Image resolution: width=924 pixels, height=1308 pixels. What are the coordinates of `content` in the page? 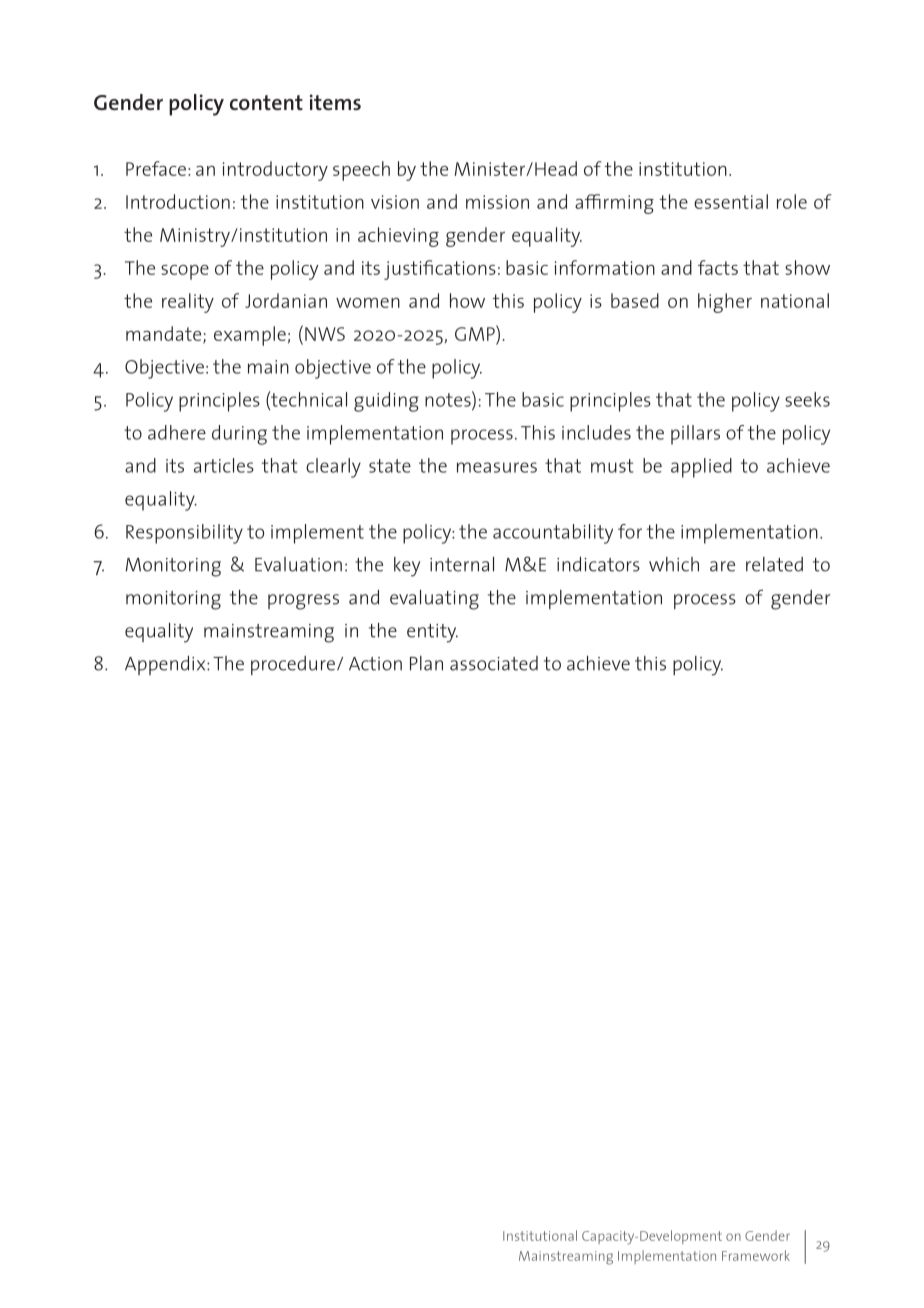 It's located at (266, 102).
